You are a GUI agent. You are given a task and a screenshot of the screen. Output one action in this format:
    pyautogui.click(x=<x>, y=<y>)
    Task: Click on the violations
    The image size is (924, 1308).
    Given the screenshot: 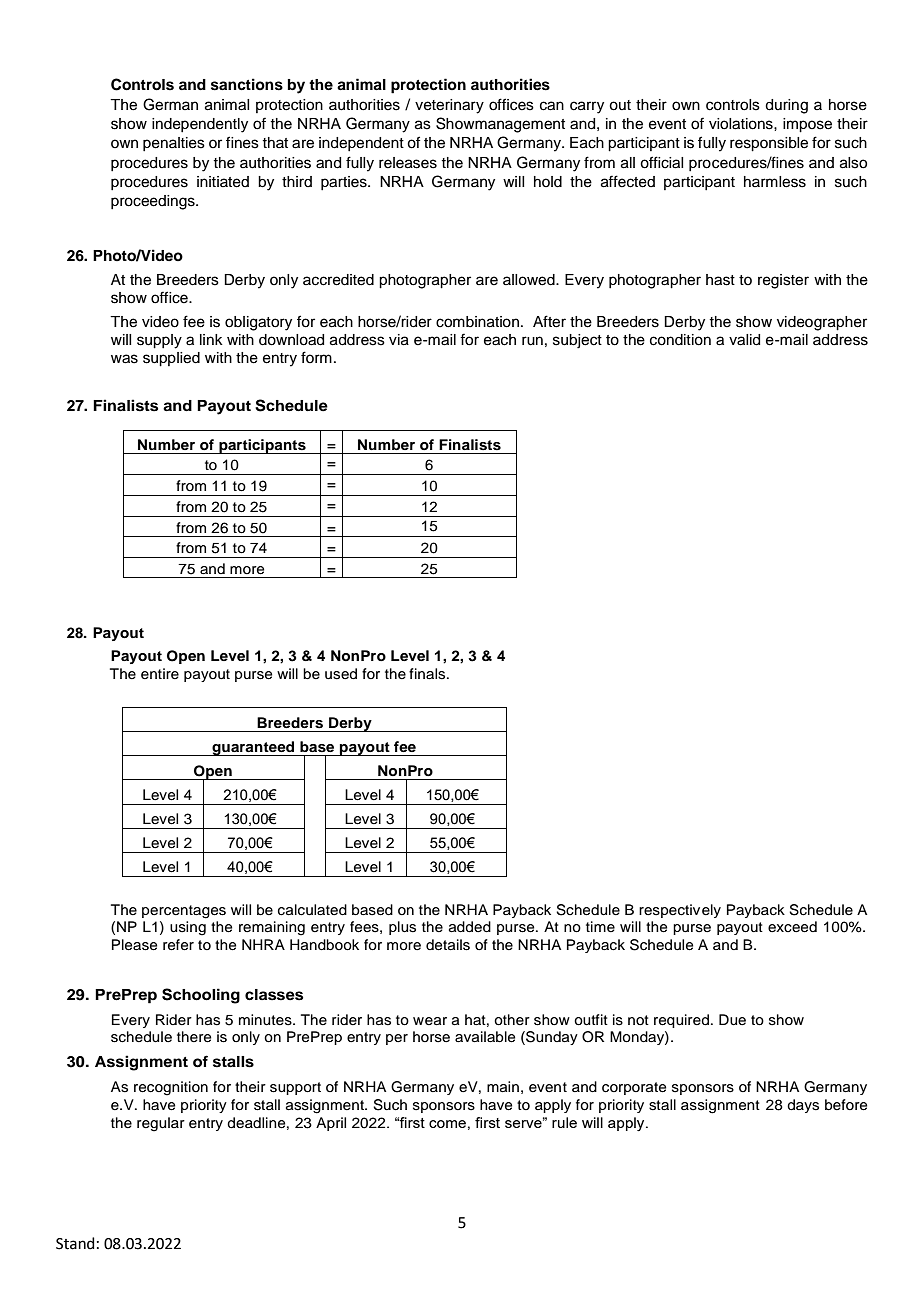 What is the action you would take?
    pyautogui.click(x=742, y=124)
